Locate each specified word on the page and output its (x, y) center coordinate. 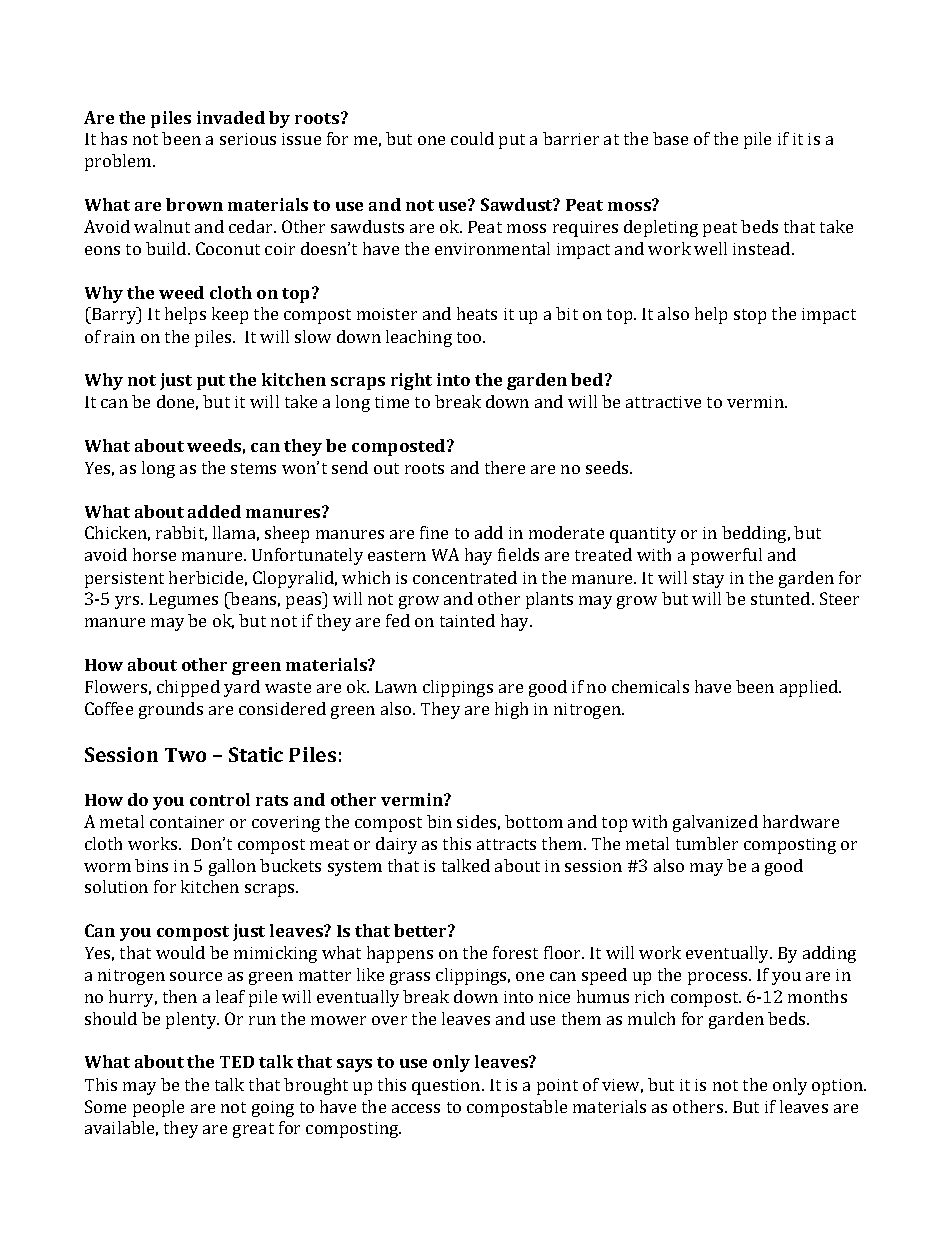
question (447, 1087)
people (158, 1108)
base (670, 138)
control (220, 799)
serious (248, 139)
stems (253, 468)
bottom (534, 821)
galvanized (715, 823)
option (839, 1087)
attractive (663, 402)
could (472, 138)
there (505, 467)
